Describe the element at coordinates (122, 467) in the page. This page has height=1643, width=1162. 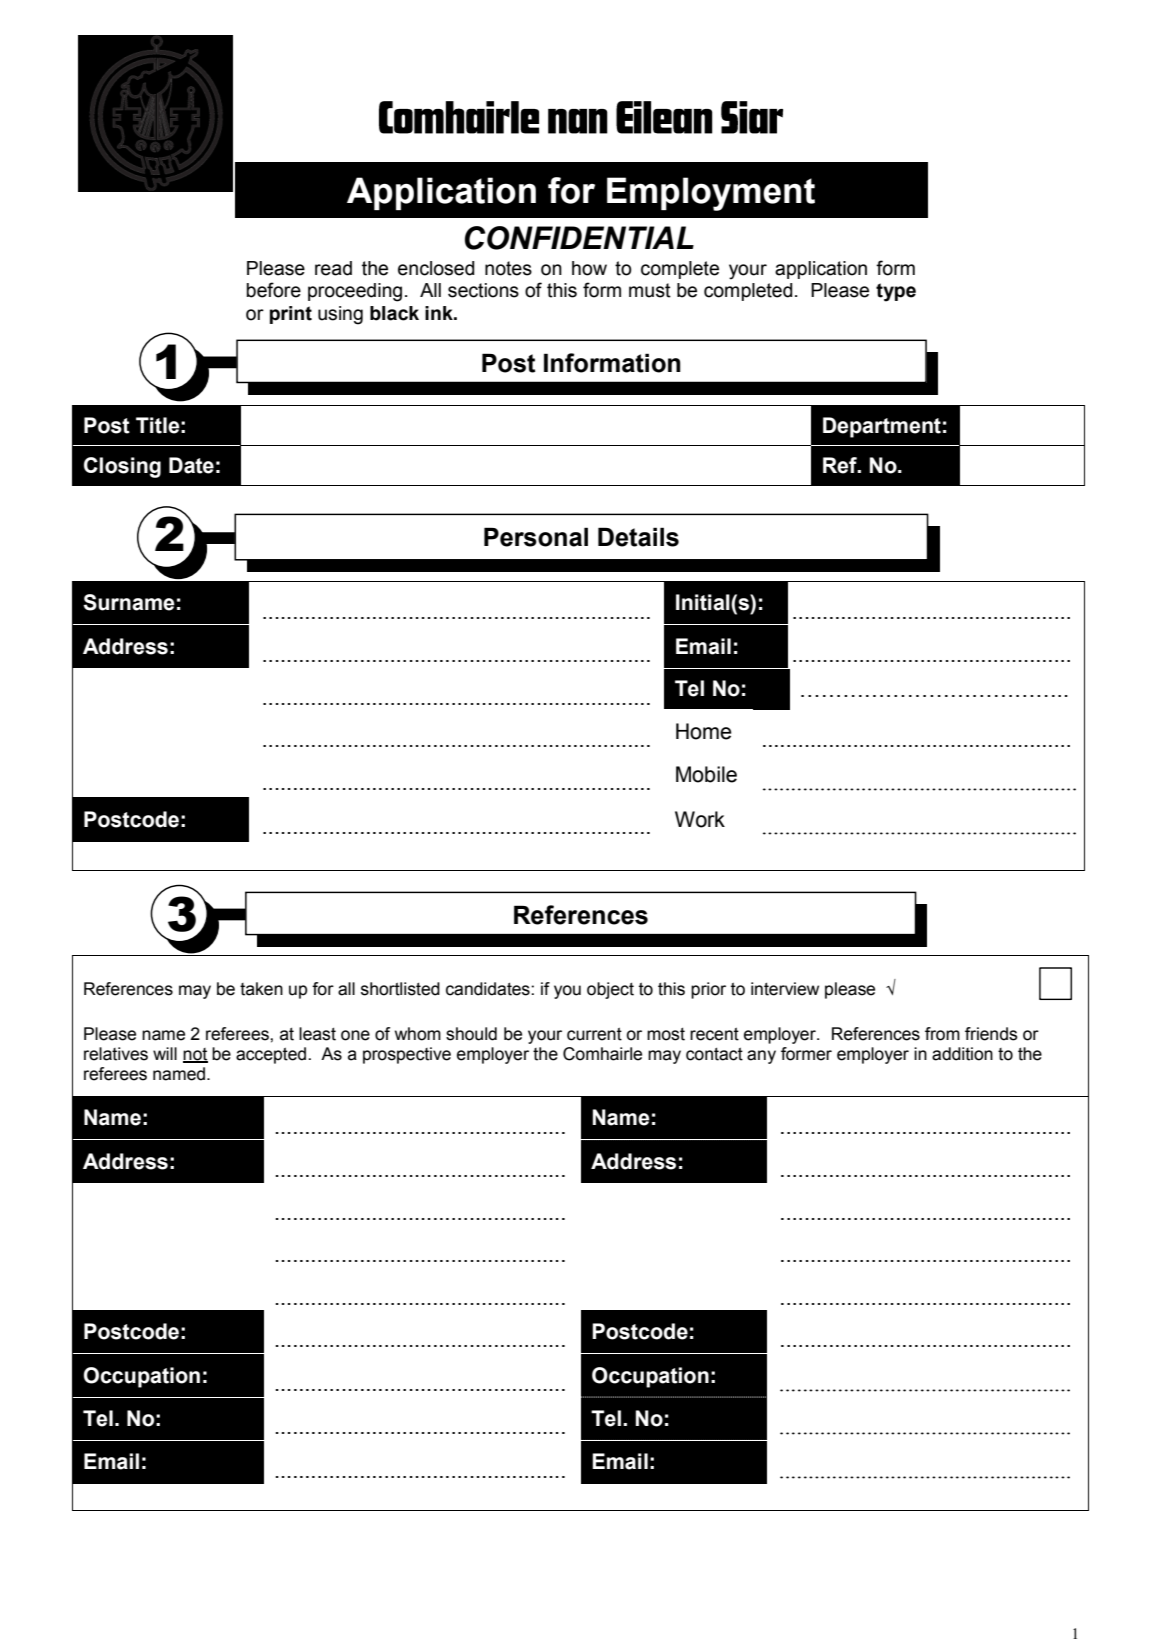
I see `Closing` at that location.
